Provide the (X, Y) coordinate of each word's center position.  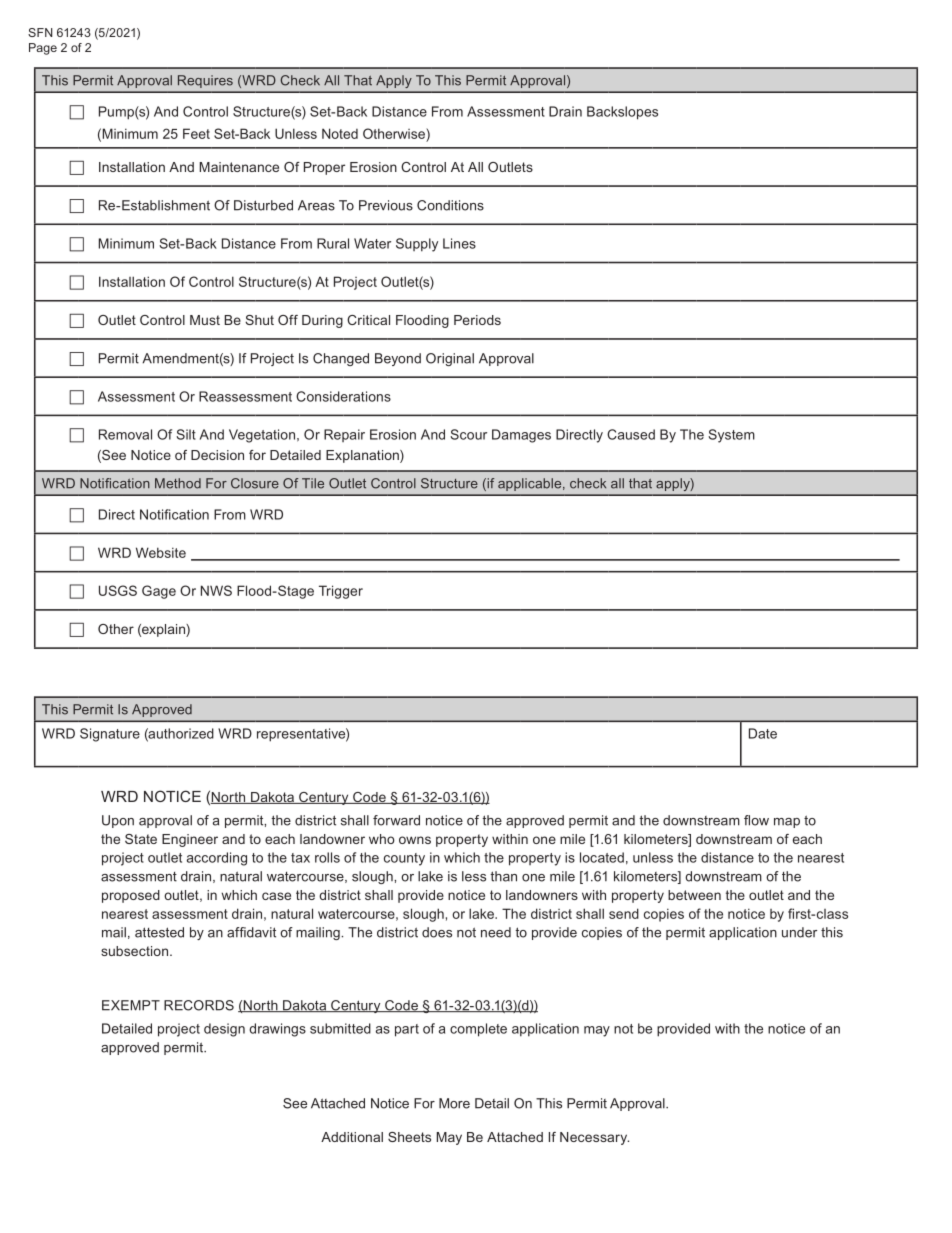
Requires (205, 81)
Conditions (450, 205)
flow (756, 820)
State (141, 839)
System (731, 436)
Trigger (341, 592)
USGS (118, 590)
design (224, 1030)
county (404, 859)
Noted (340, 133)
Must (205, 320)
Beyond (398, 359)
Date (763, 733)
